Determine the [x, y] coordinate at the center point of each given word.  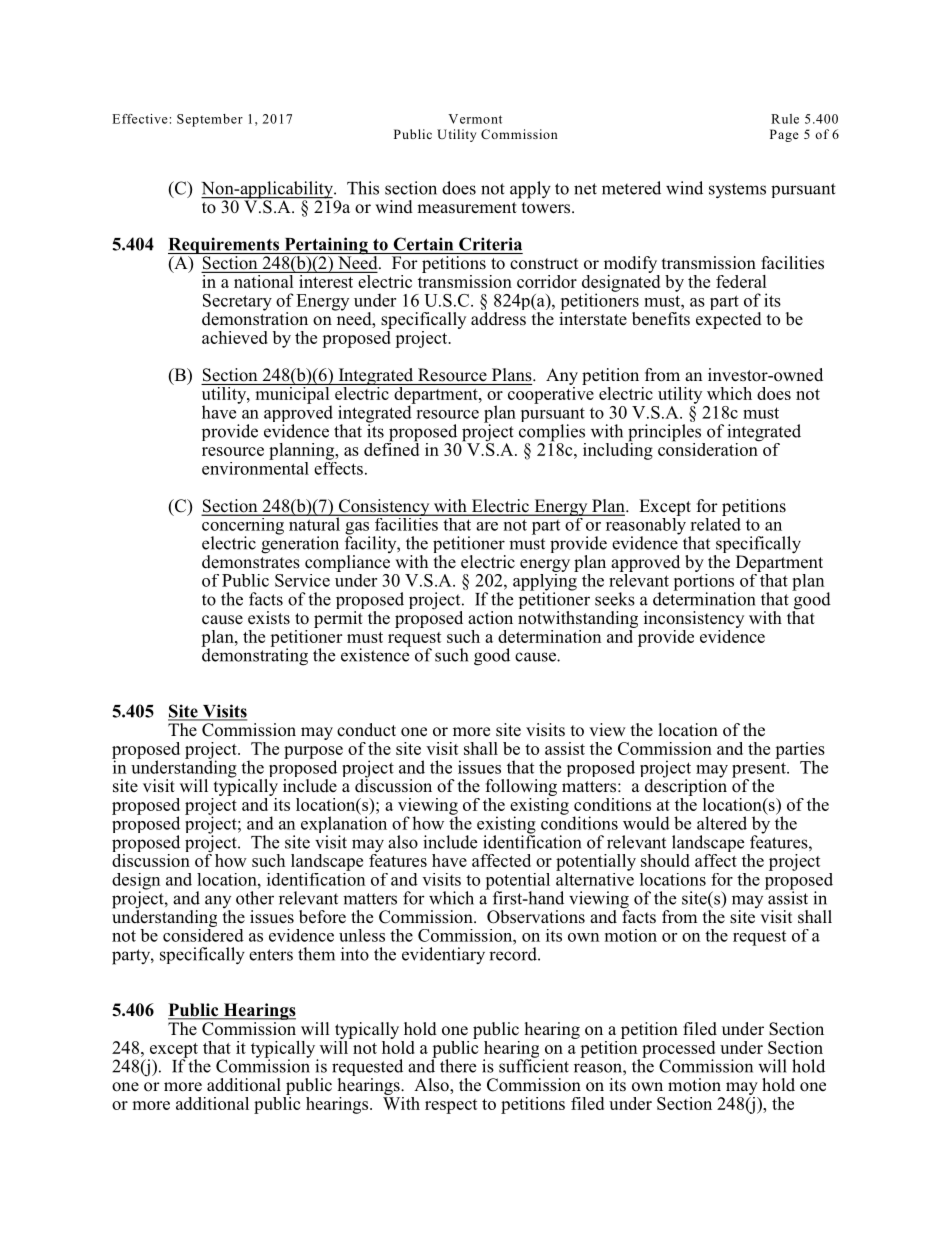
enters [271, 955]
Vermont [475, 119]
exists [269, 618]
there [458, 1066]
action [490, 618]
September [210, 120]
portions [704, 582]
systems [737, 191]
